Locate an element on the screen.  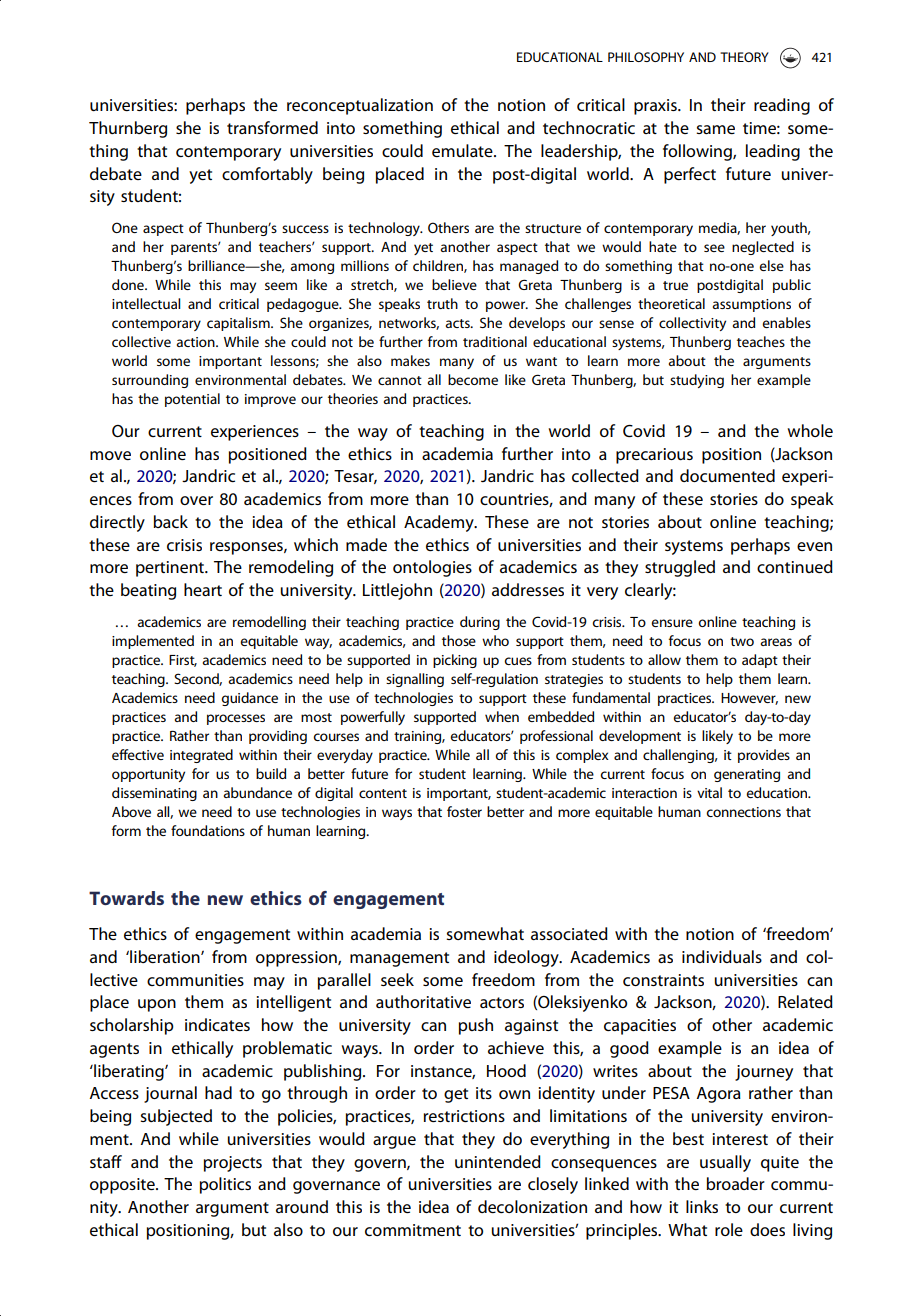
foundations is located at coordinates (208, 830).
